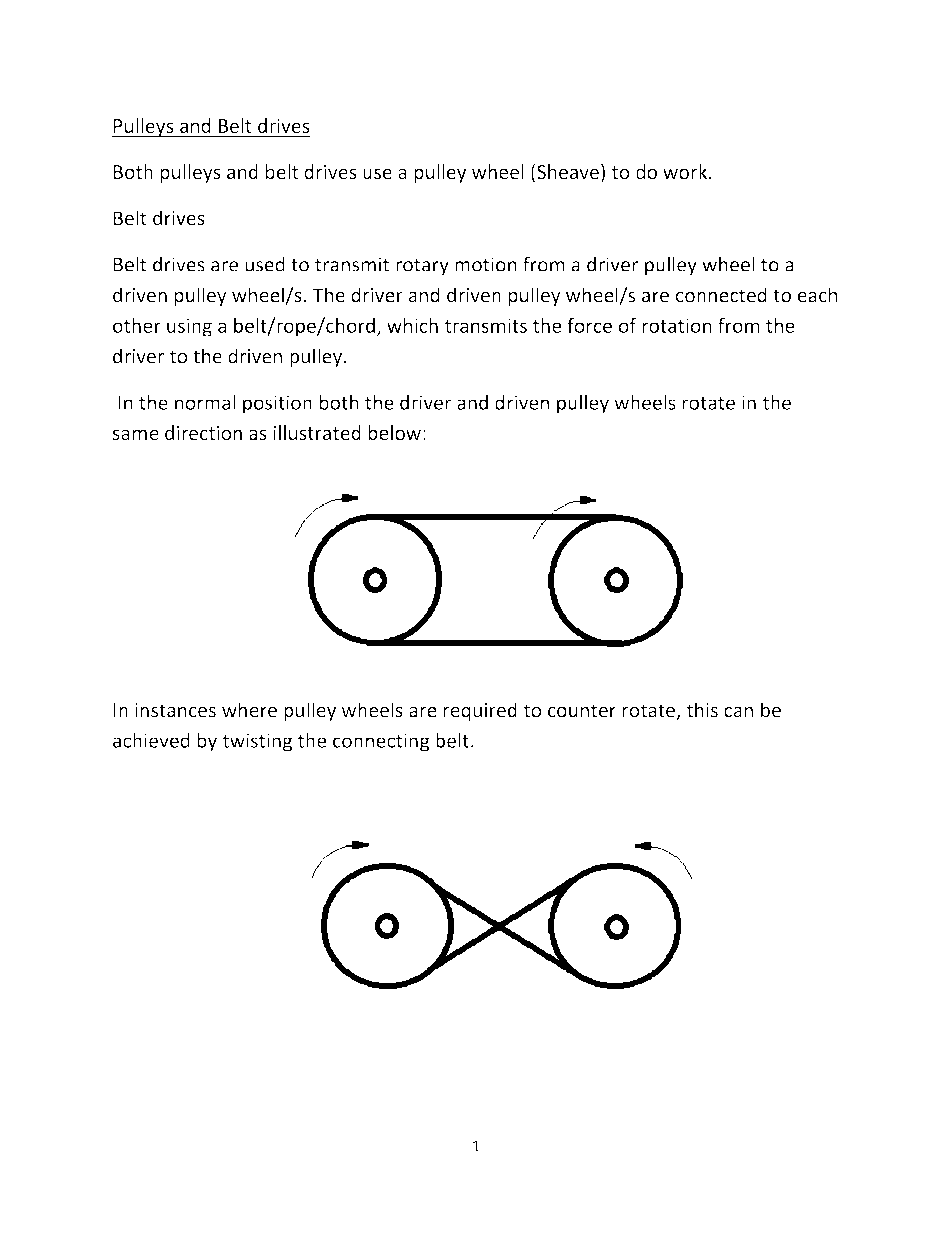  What do you see at coordinates (249, 710) in the screenshot?
I see `where` at bounding box center [249, 710].
